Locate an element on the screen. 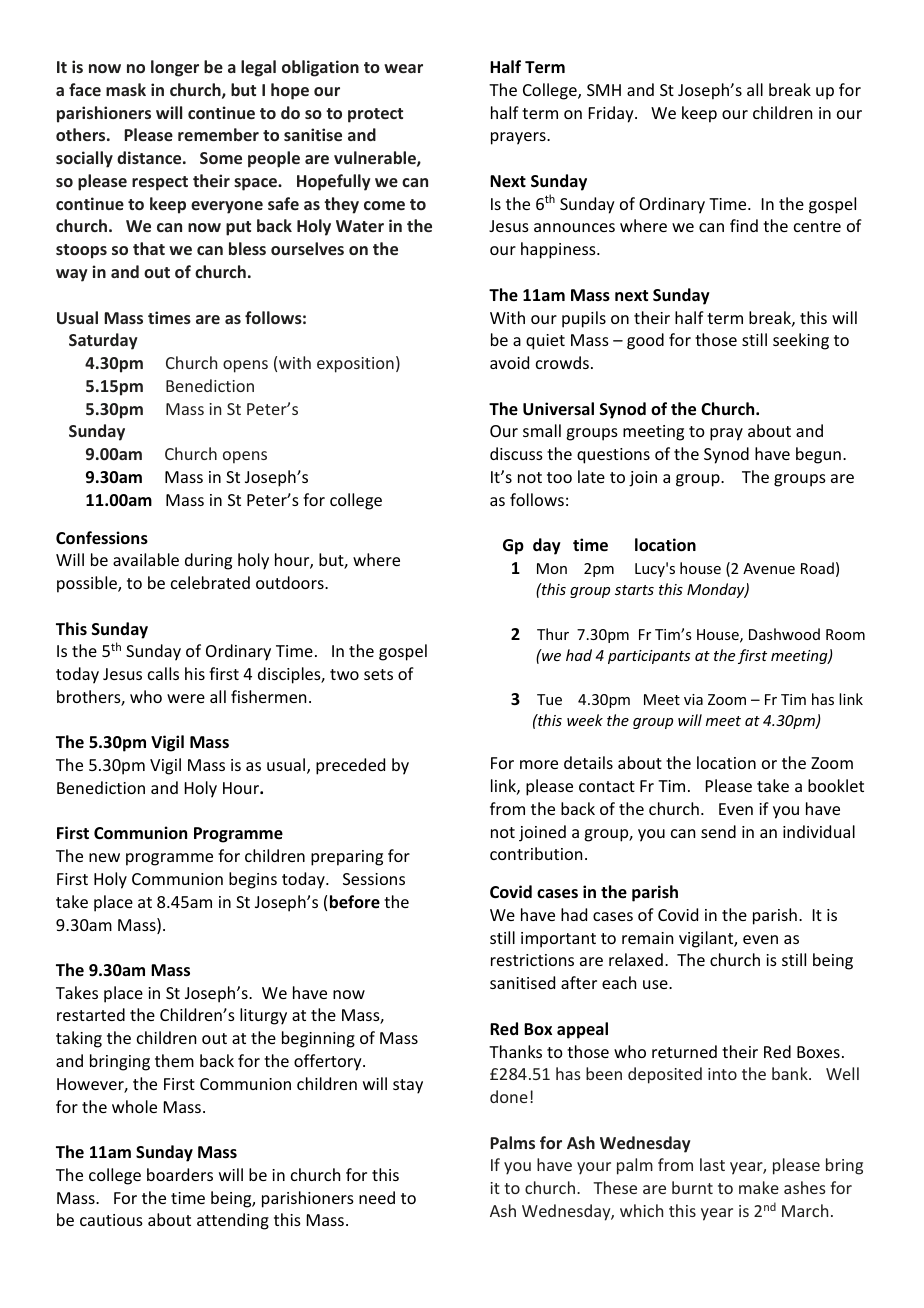 Image resolution: width=924 pixels, height=1308 pixels. make is located at coordinates (759, 1187).
